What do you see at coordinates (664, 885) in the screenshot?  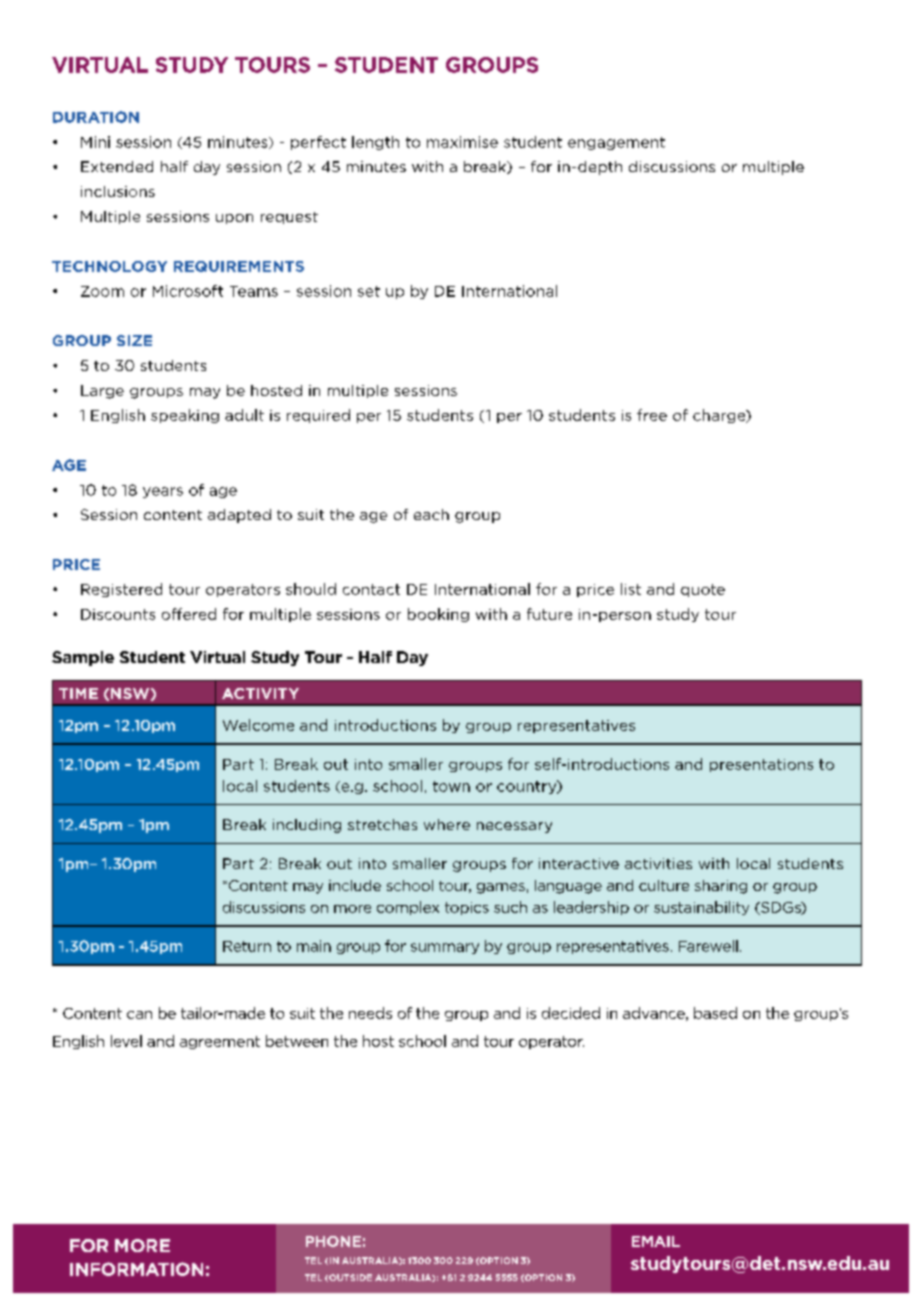 I see `culture` at bounding box center [664, 885].
